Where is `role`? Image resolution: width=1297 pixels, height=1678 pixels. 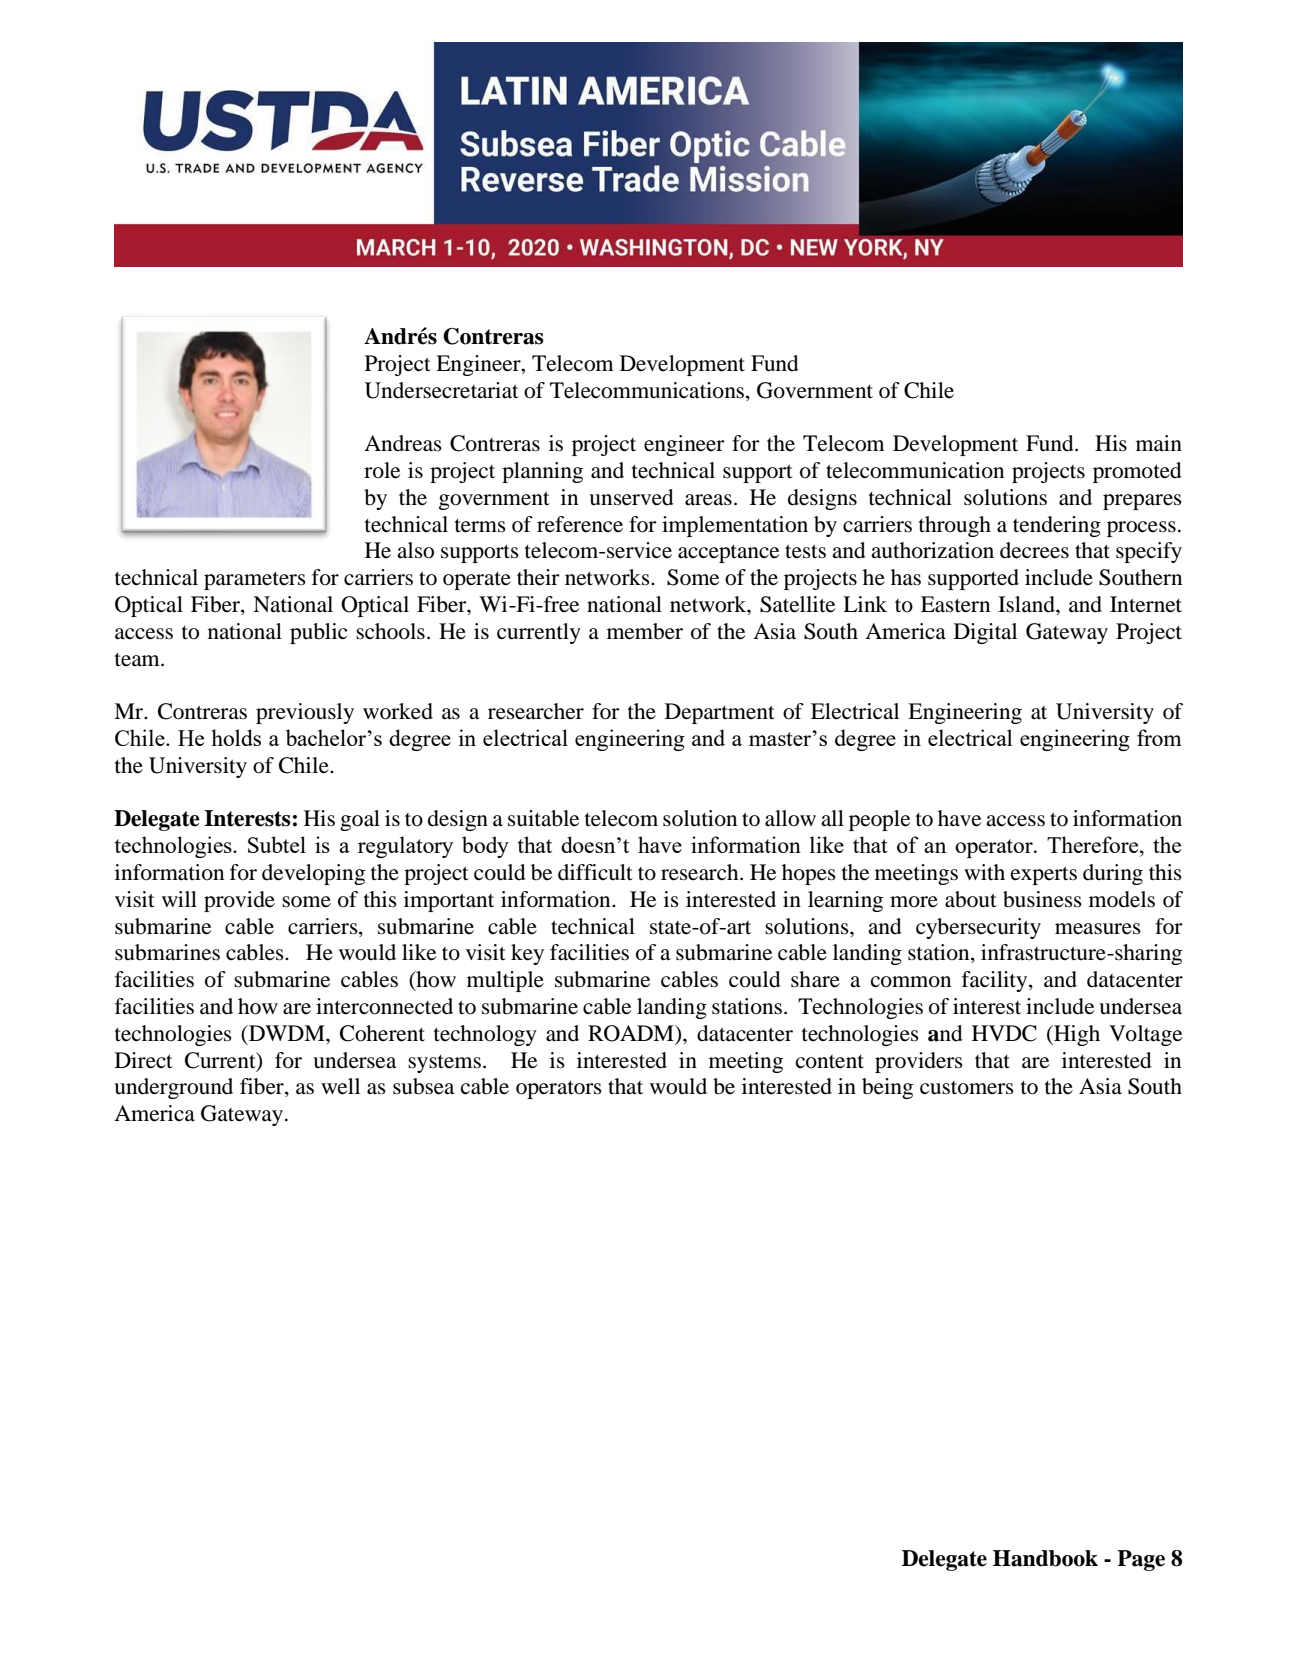
role is located at coordinates (382, 470).
